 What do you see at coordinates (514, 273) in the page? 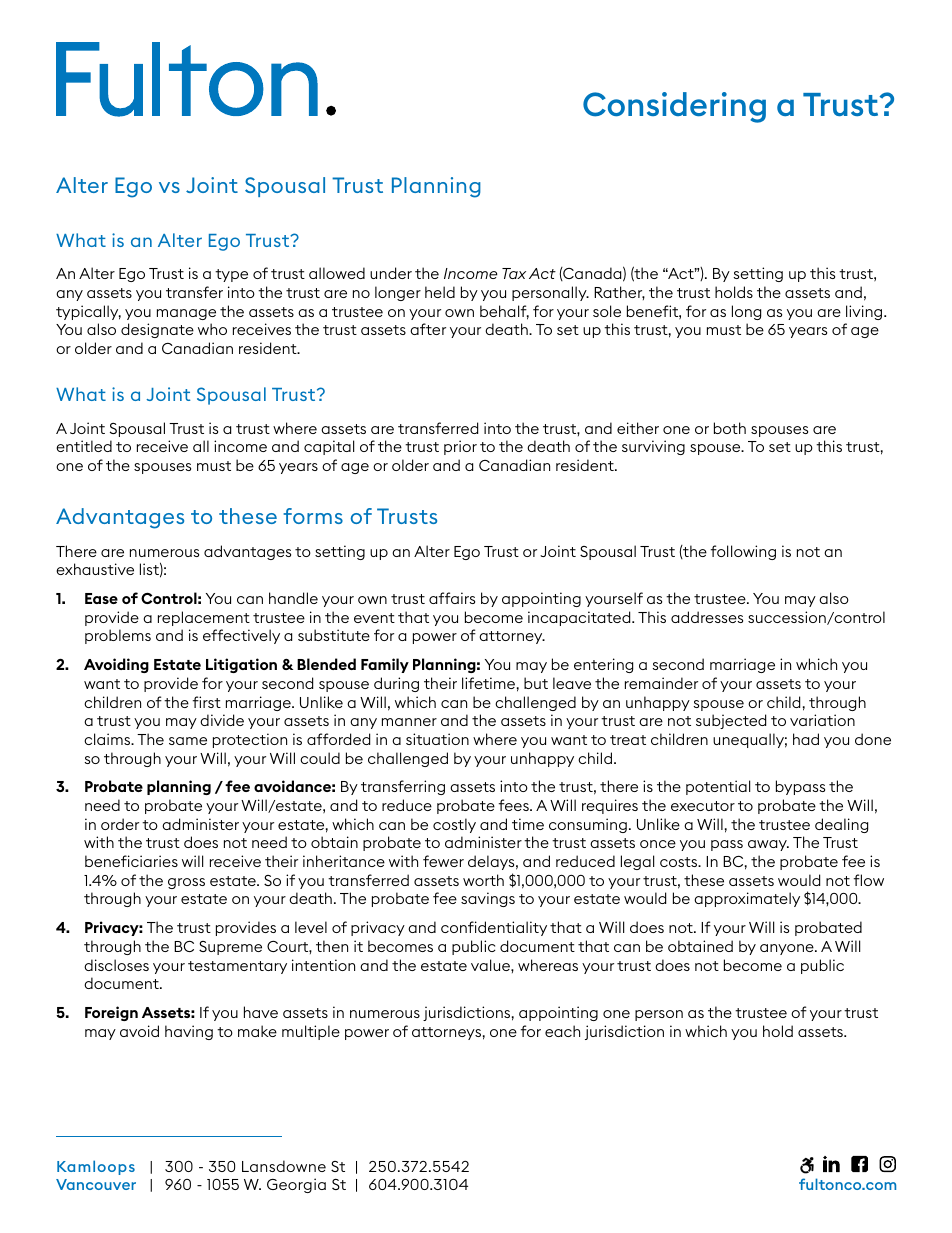
I see `Tax` at bounding box center [514, 273].
